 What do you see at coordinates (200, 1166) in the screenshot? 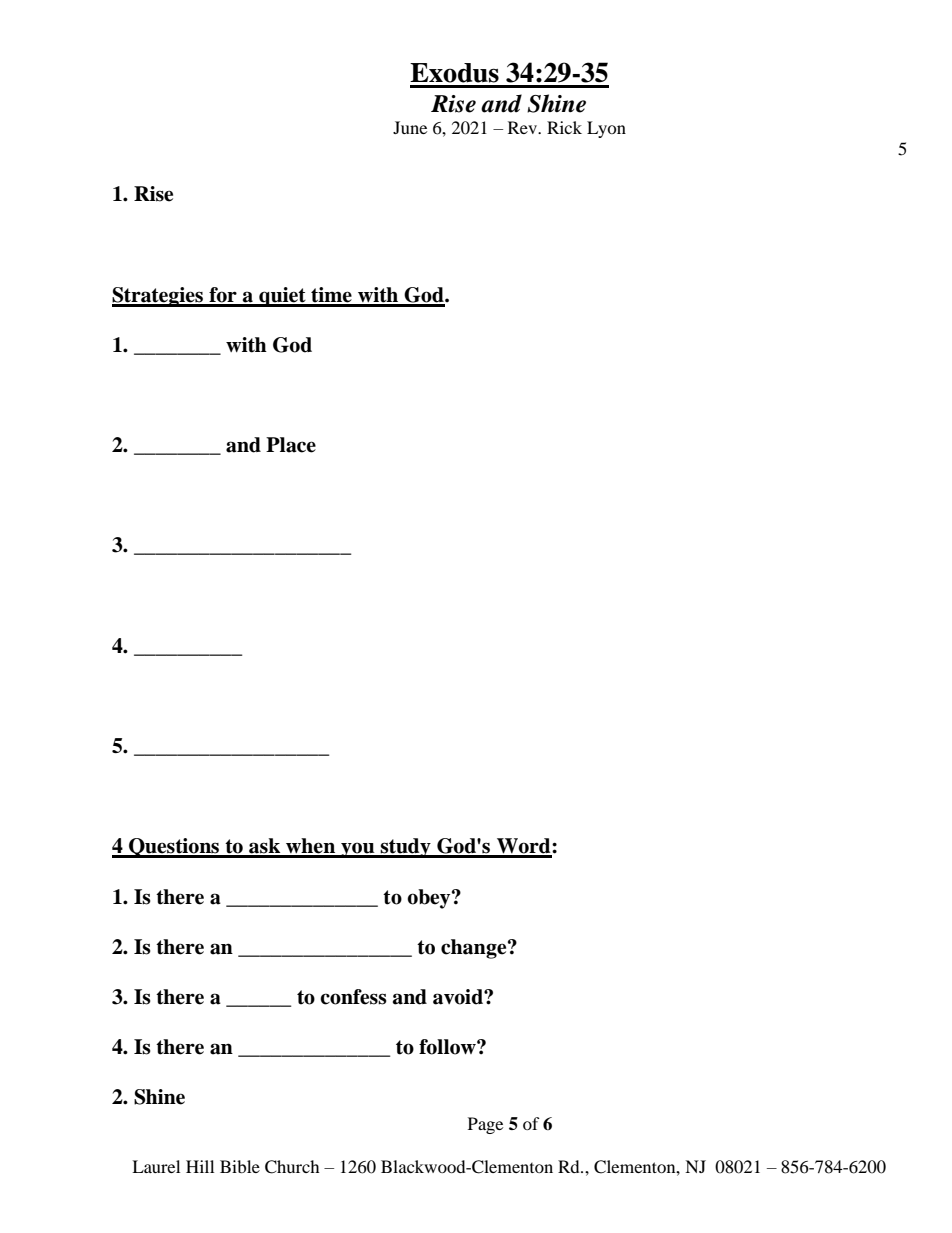
I see `Hill` at bounding box center [200, 1166].
